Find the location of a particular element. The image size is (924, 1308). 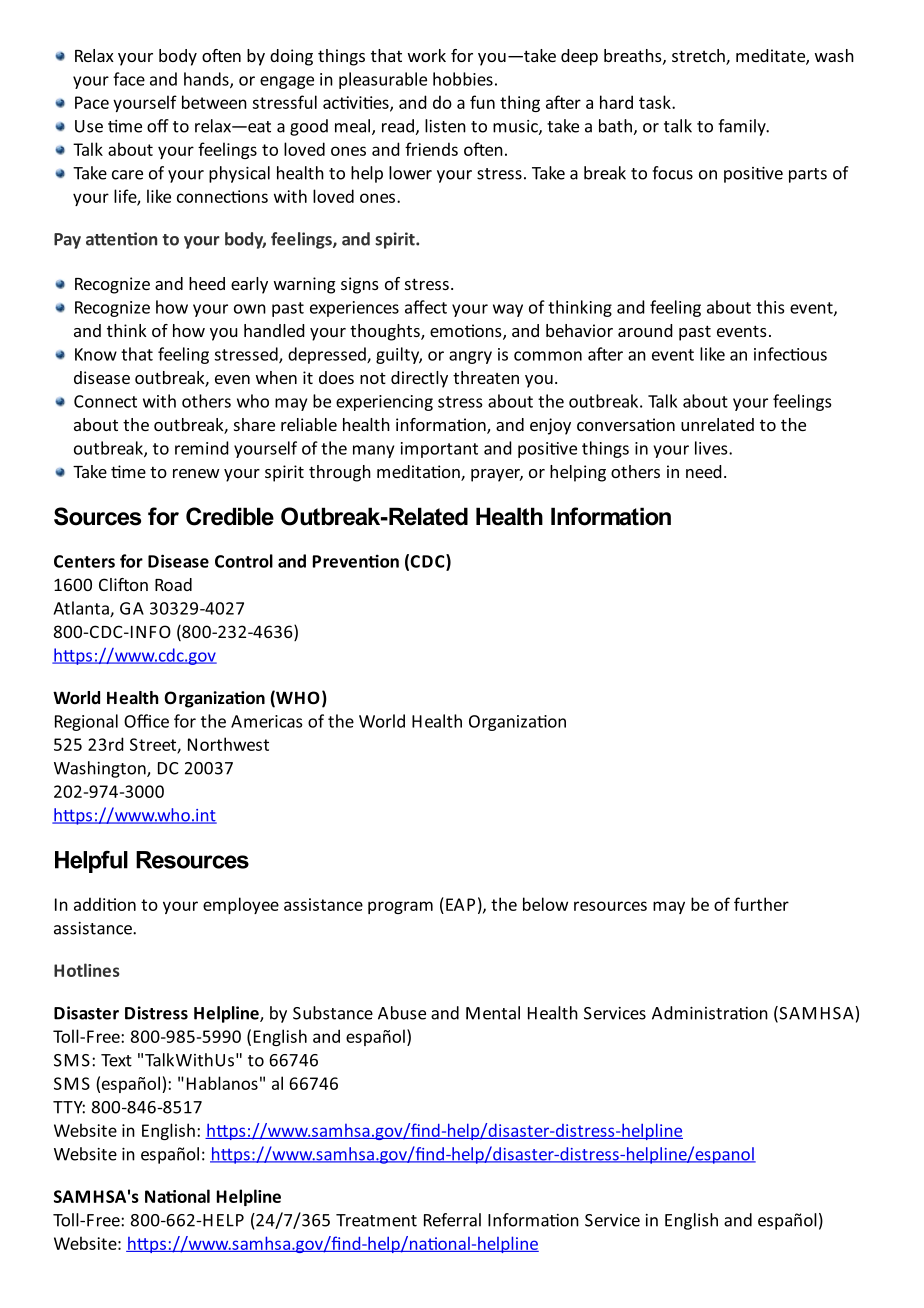

hobbies is located at coordinates (463, 79).
